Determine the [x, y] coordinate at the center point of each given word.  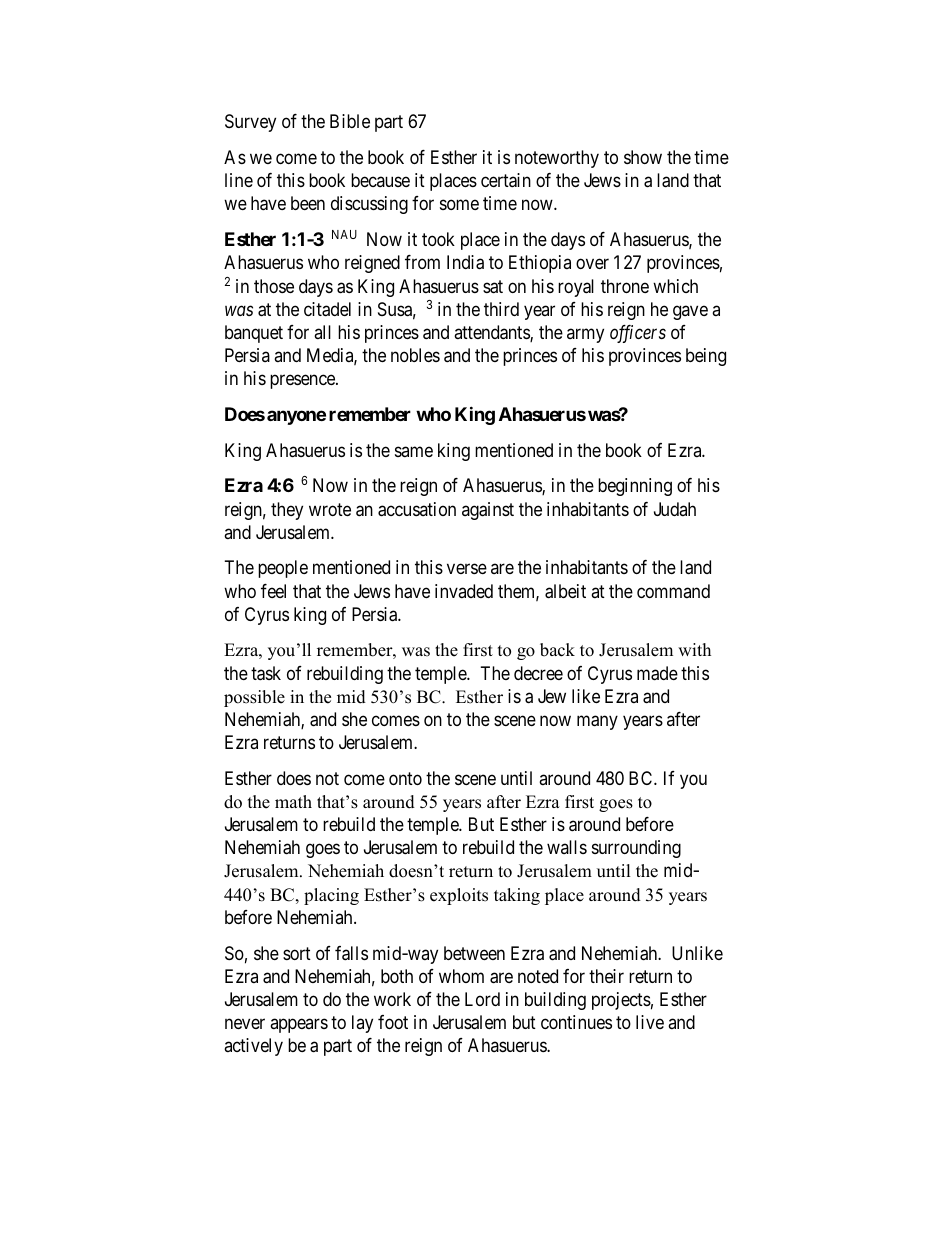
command [673, 591]
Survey [250, 123]
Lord [482, 999]
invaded [464, 591]
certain [506, 180]
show [643, 157]
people [283, 569]
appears [299, 1025]
